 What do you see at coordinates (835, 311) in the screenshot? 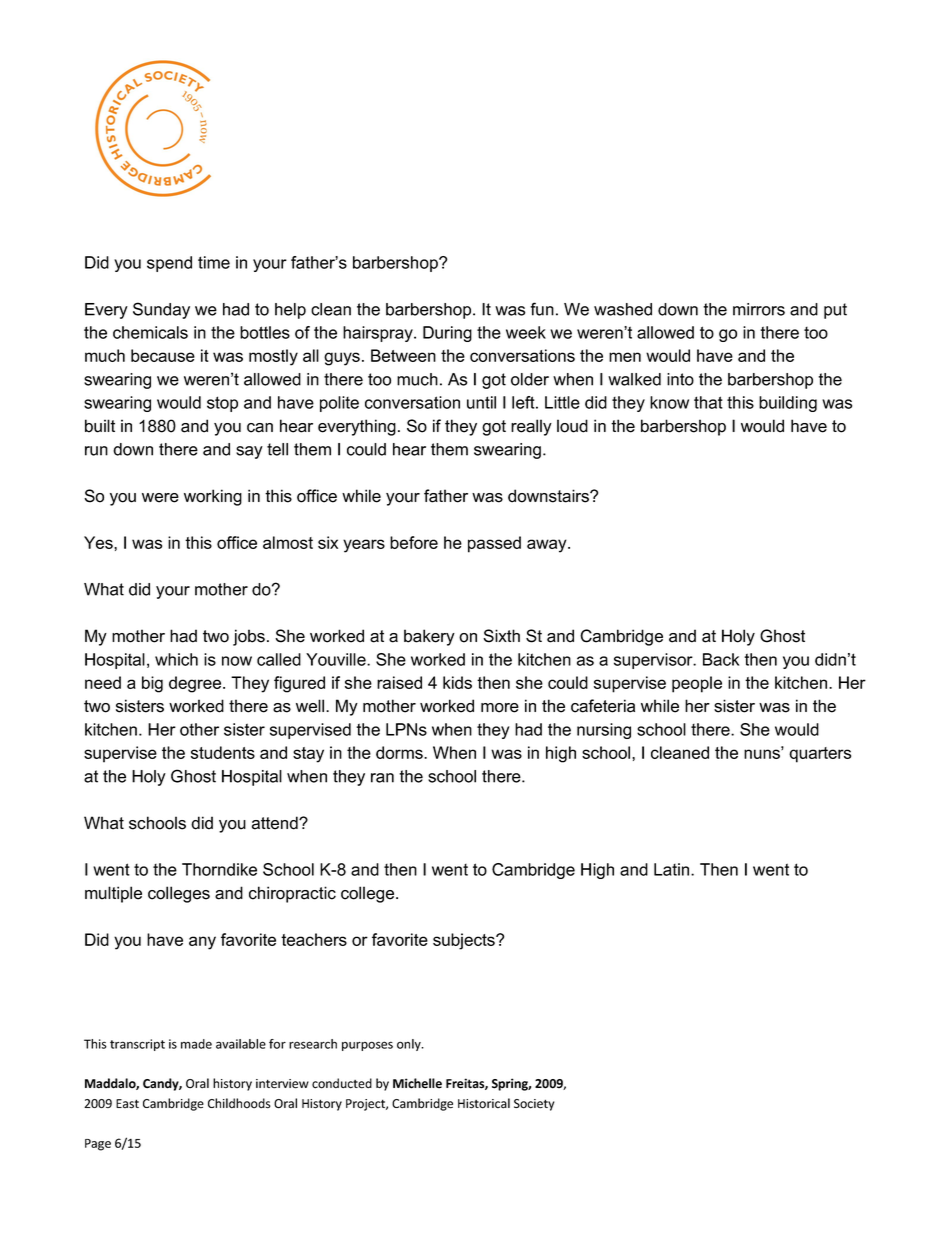
I see `put` at bounding box center [835, 311].
